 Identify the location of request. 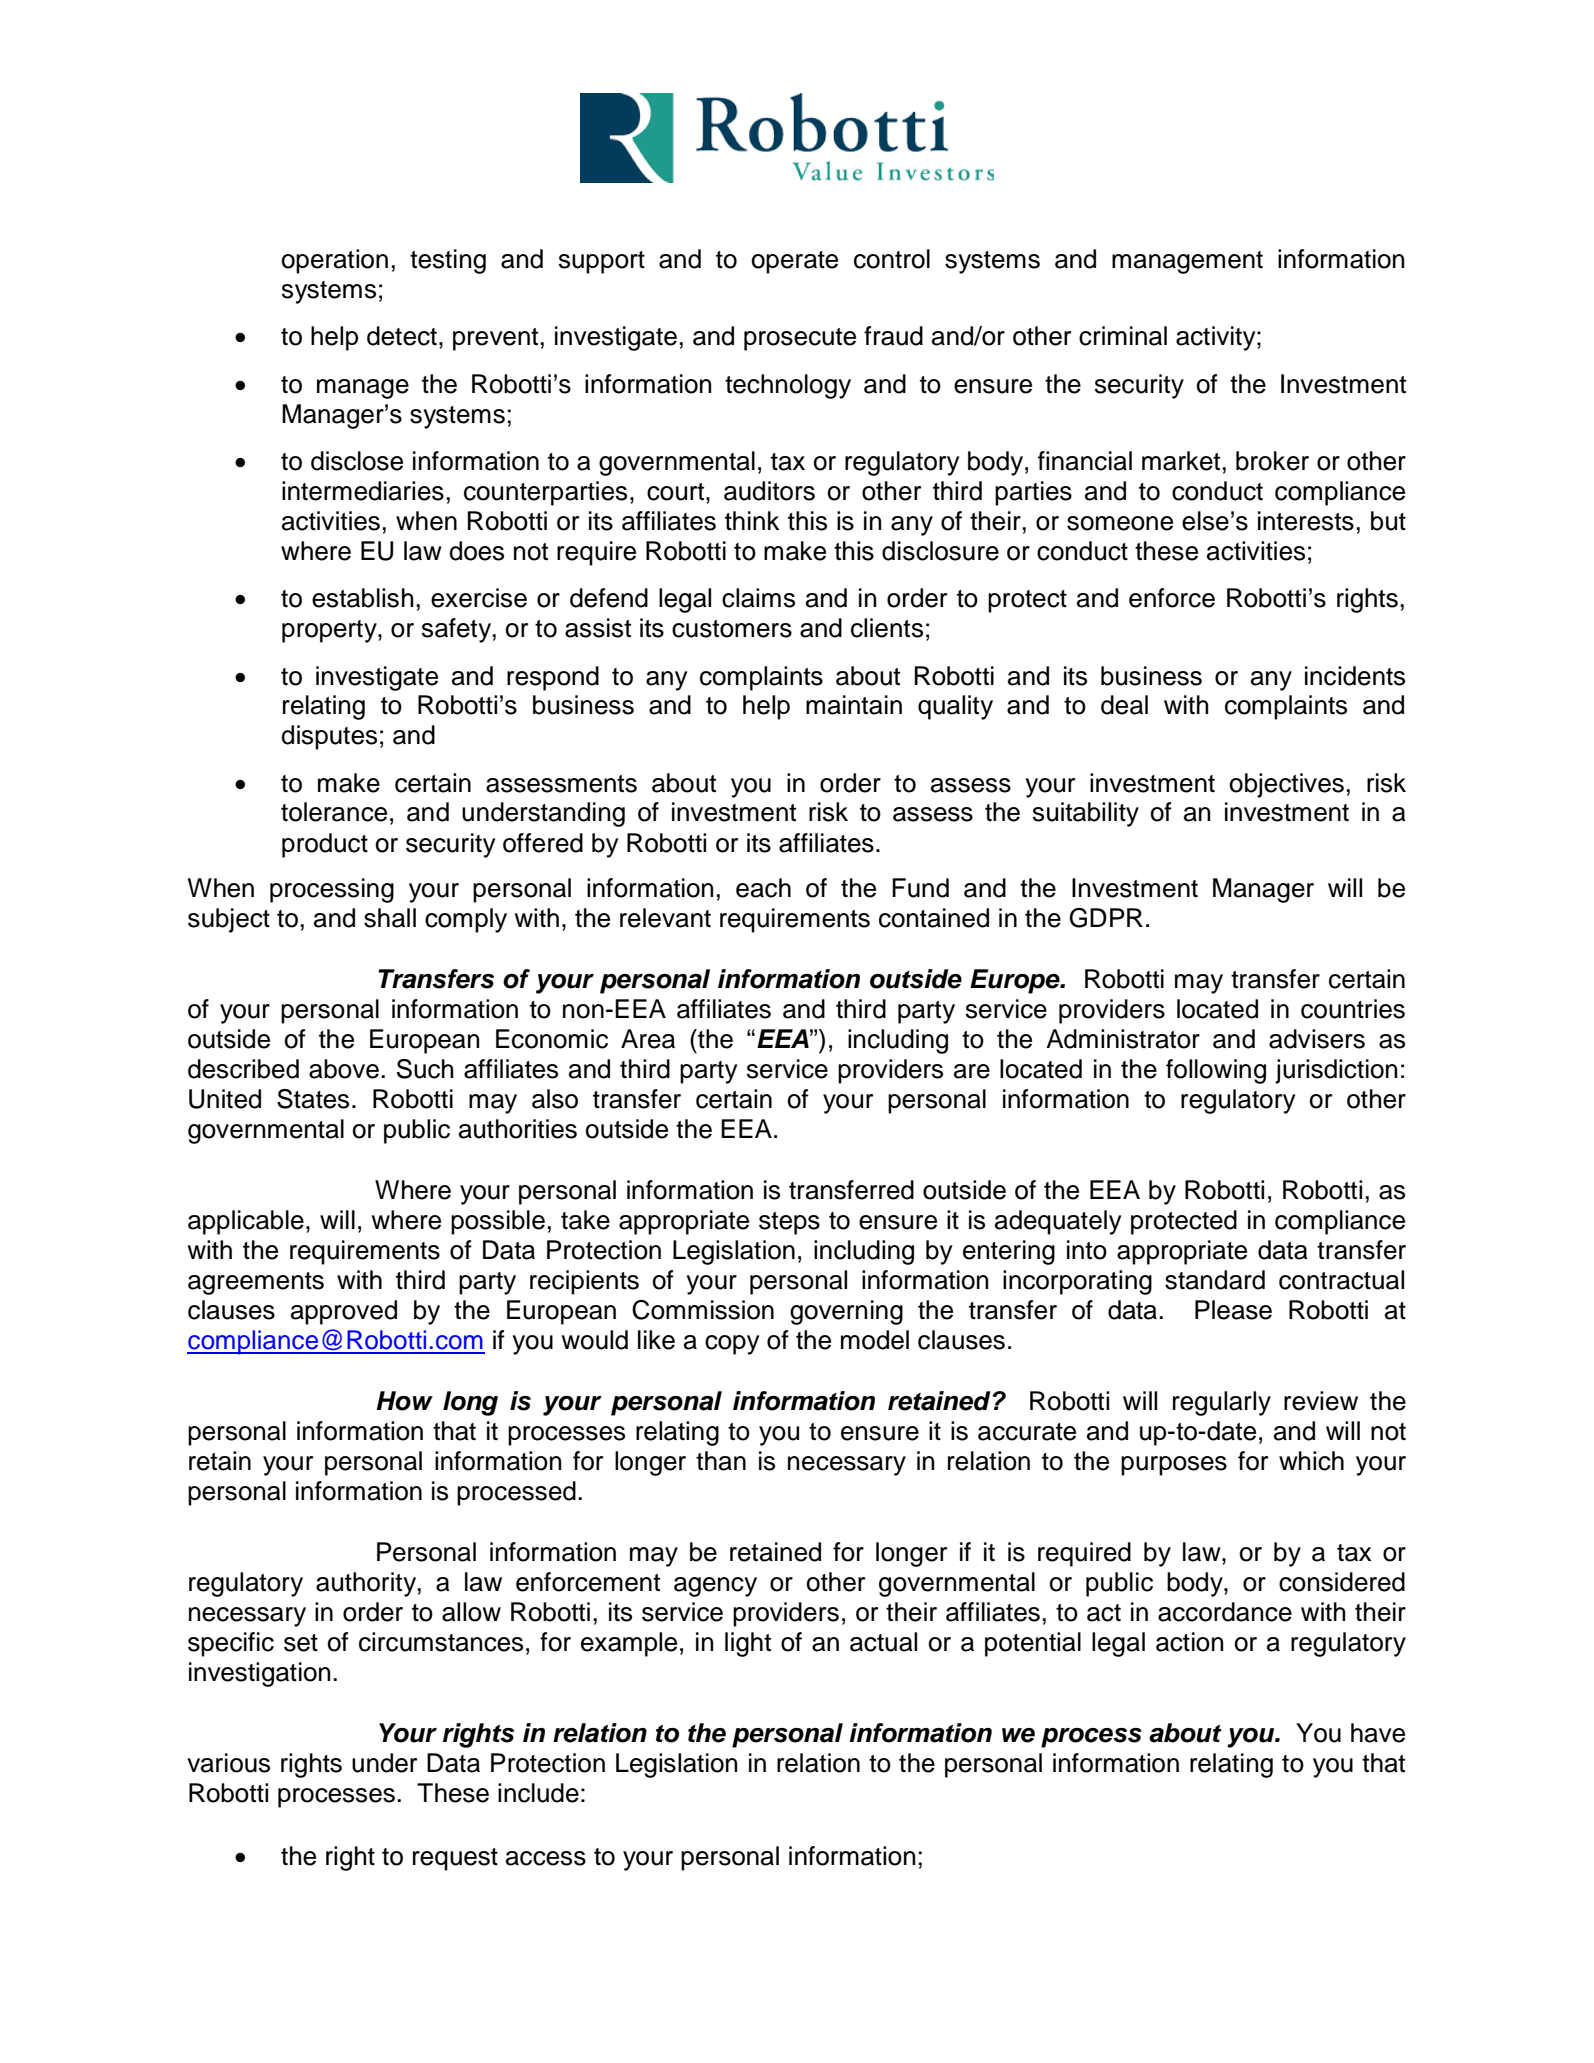
(455, 1859).
